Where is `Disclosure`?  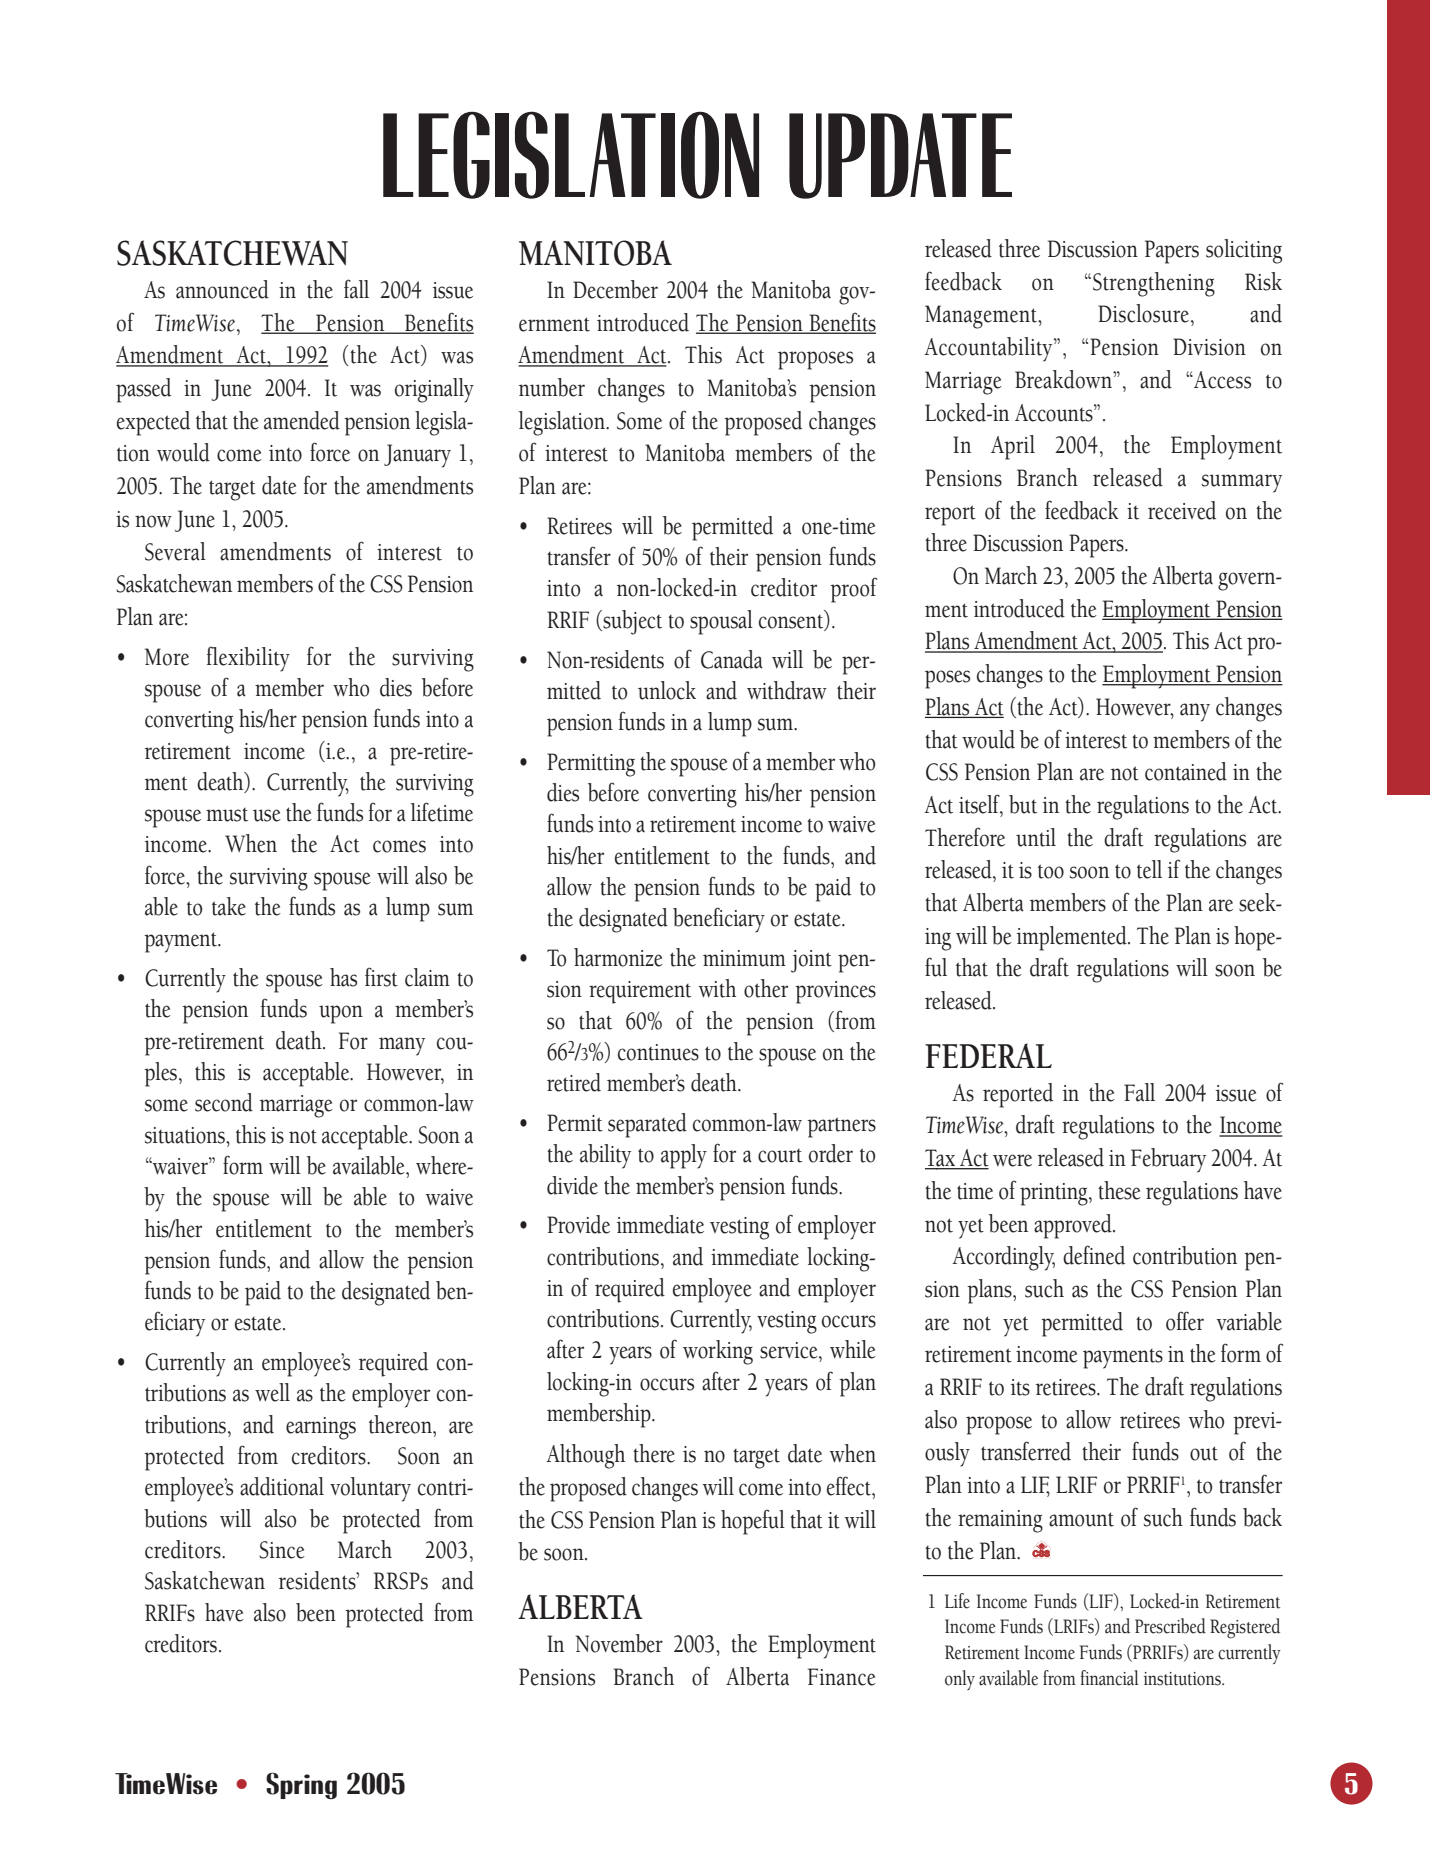
Disclosure is located at coordinates (1143, 313).
